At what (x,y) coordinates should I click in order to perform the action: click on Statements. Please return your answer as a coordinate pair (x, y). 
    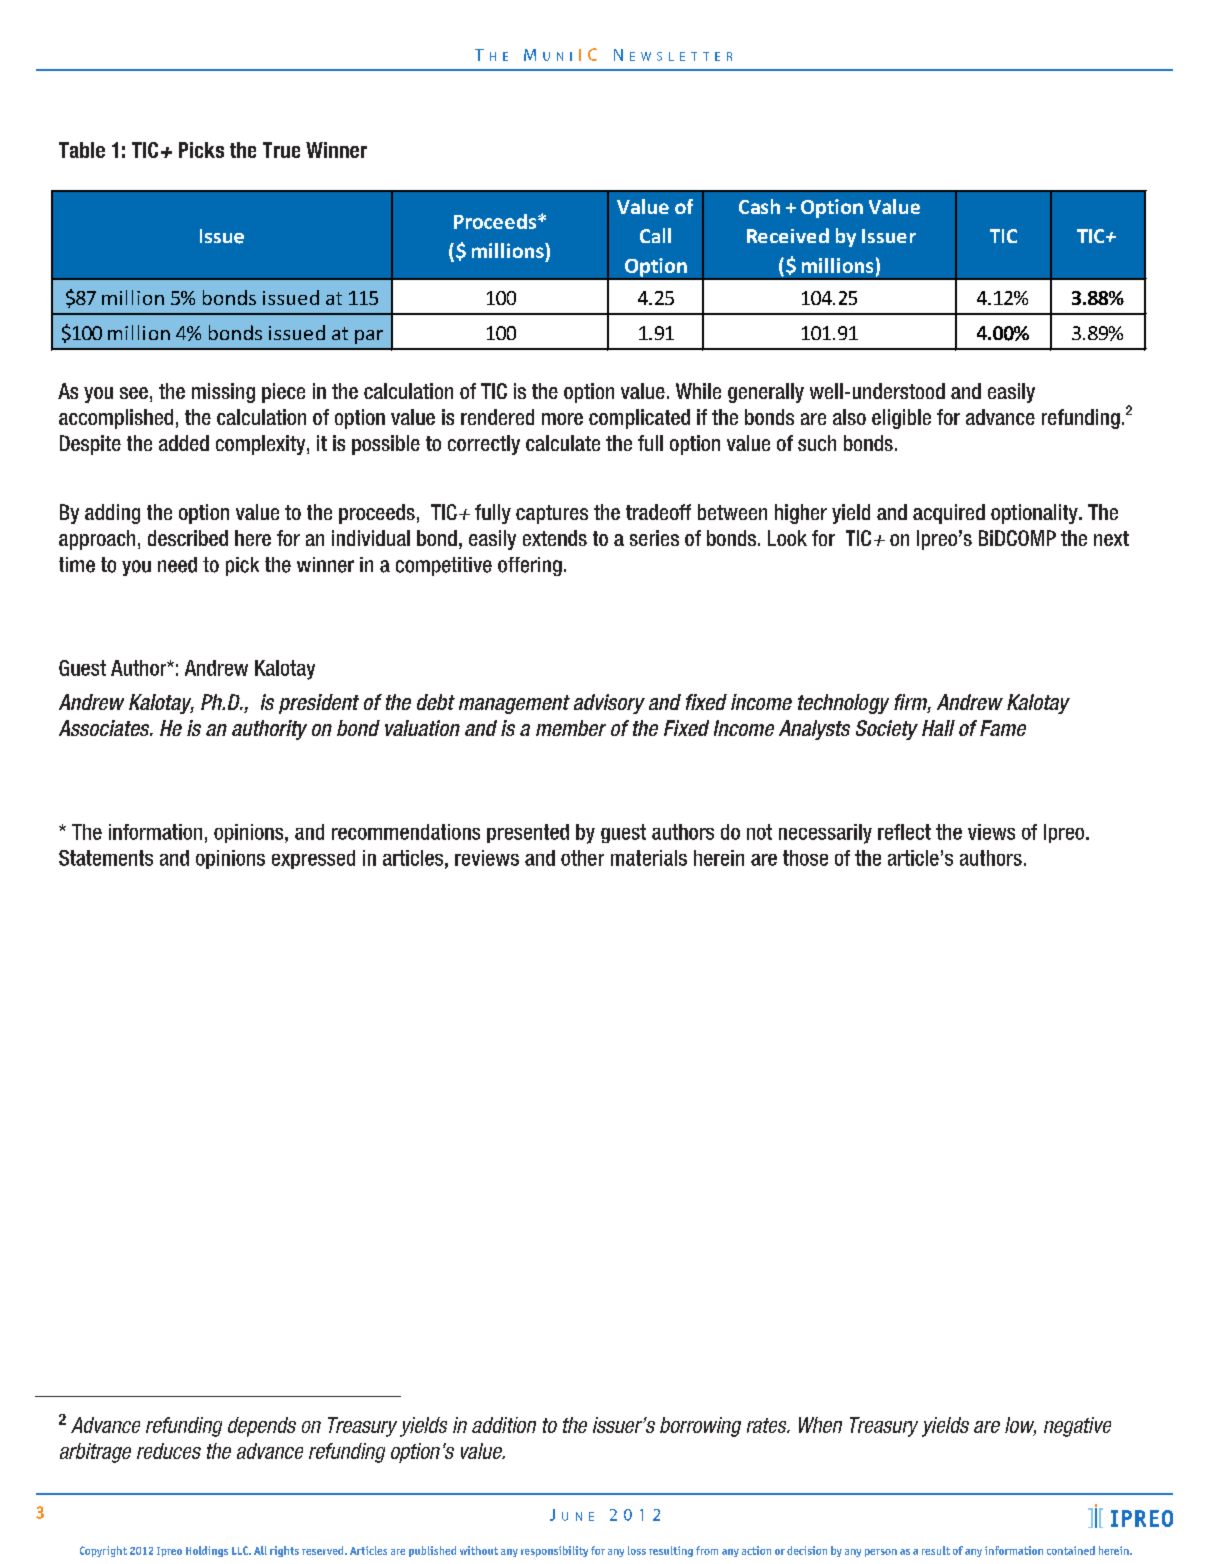
    Looking at the image, I should click on (106, 858).
